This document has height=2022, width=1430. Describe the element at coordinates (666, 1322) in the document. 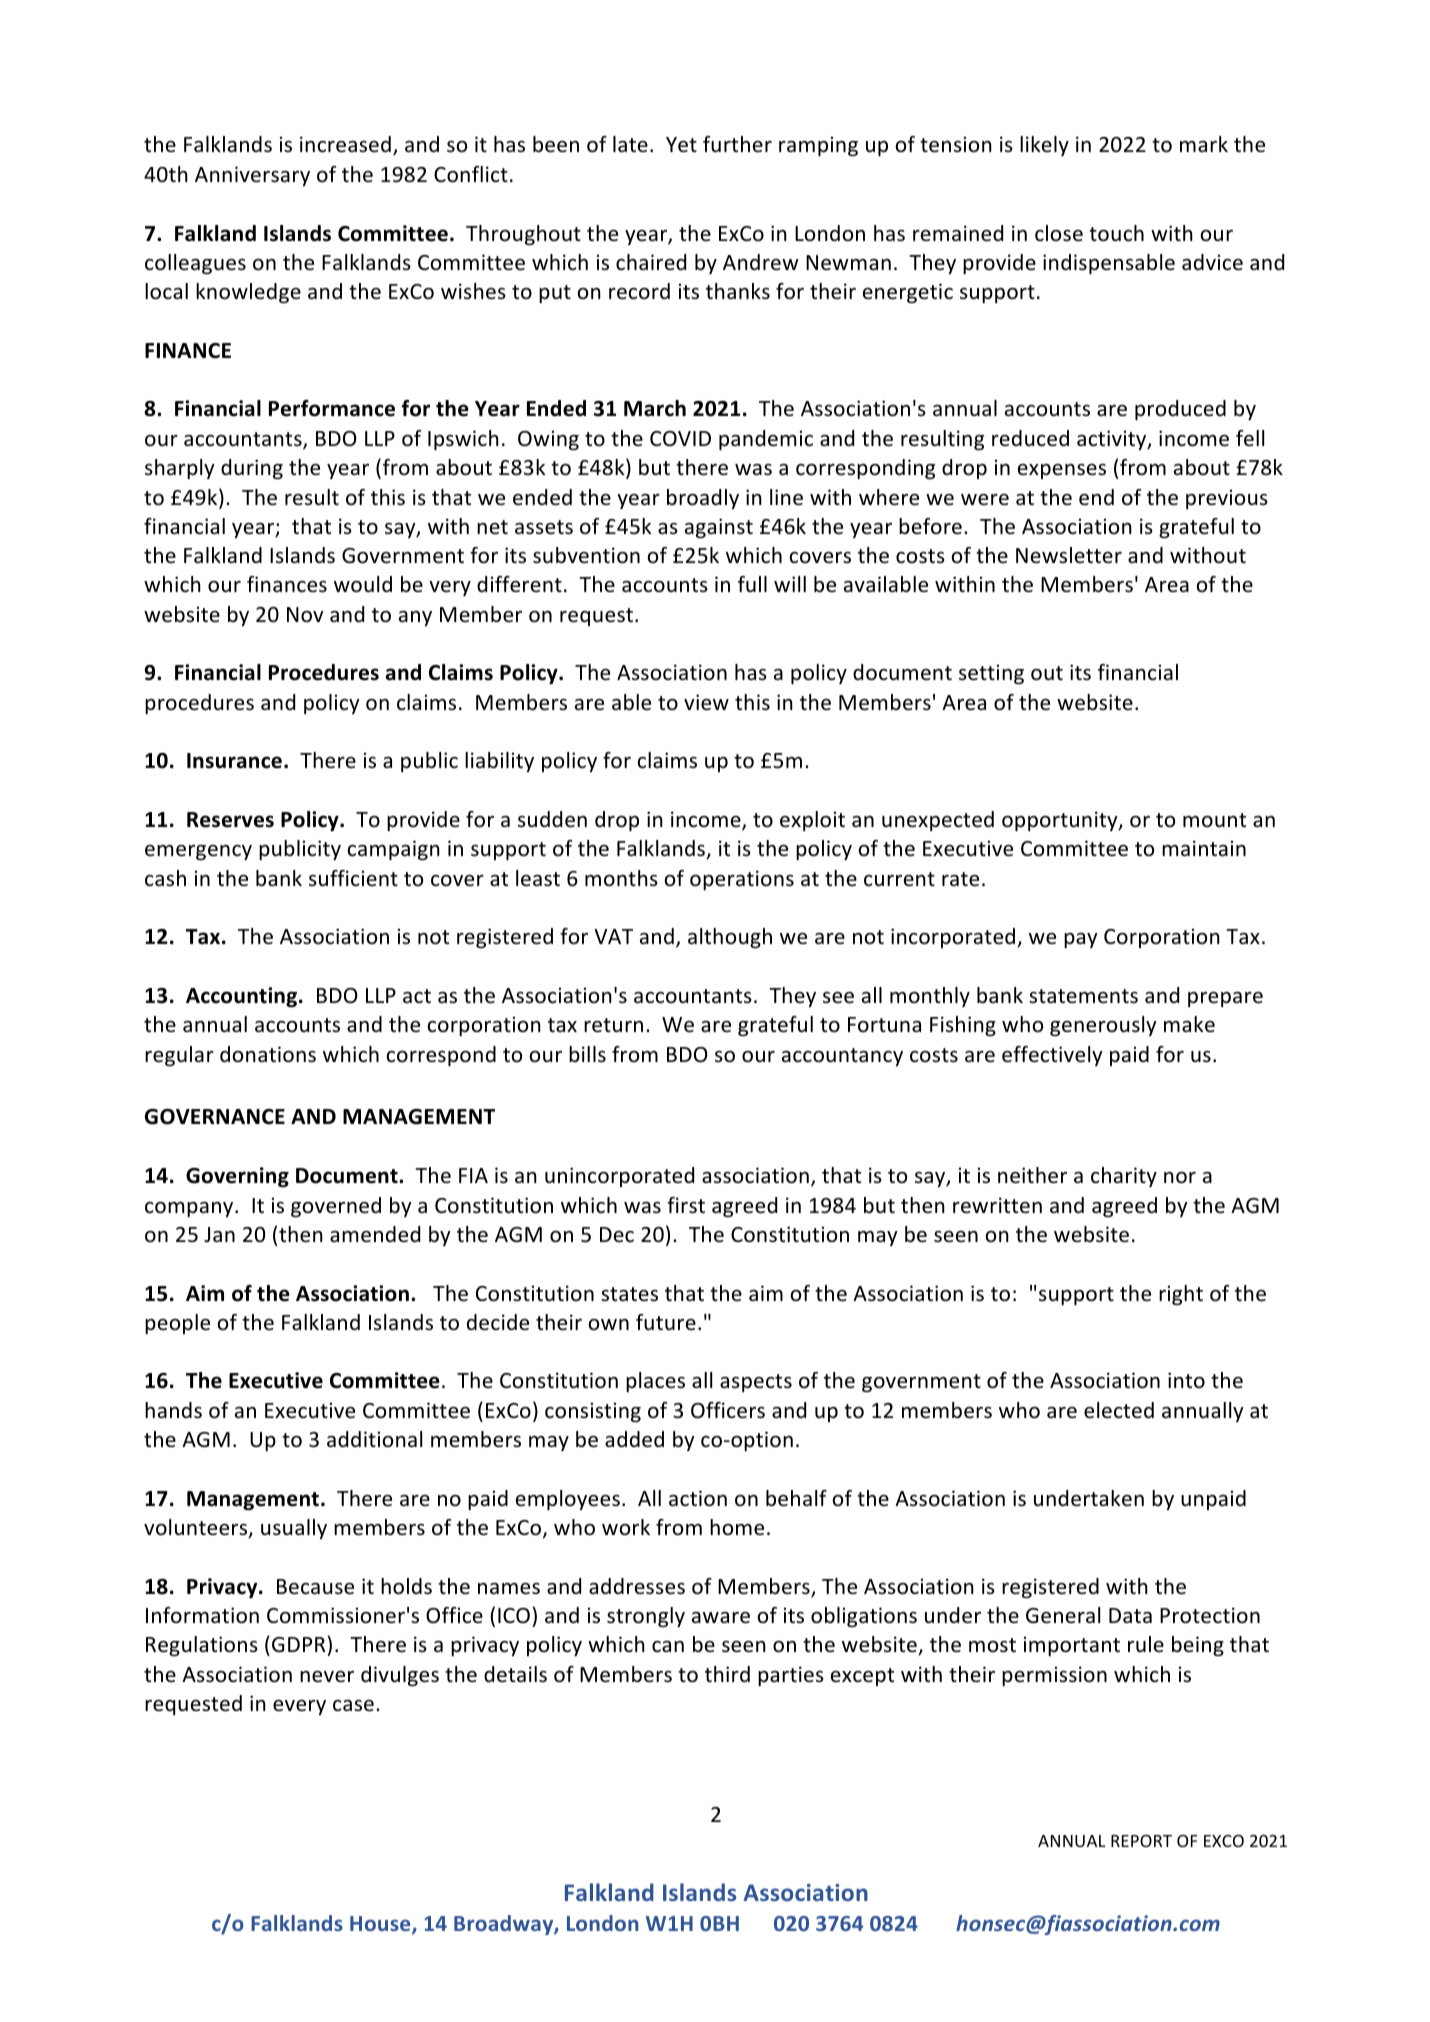

I see `future` at that location.
